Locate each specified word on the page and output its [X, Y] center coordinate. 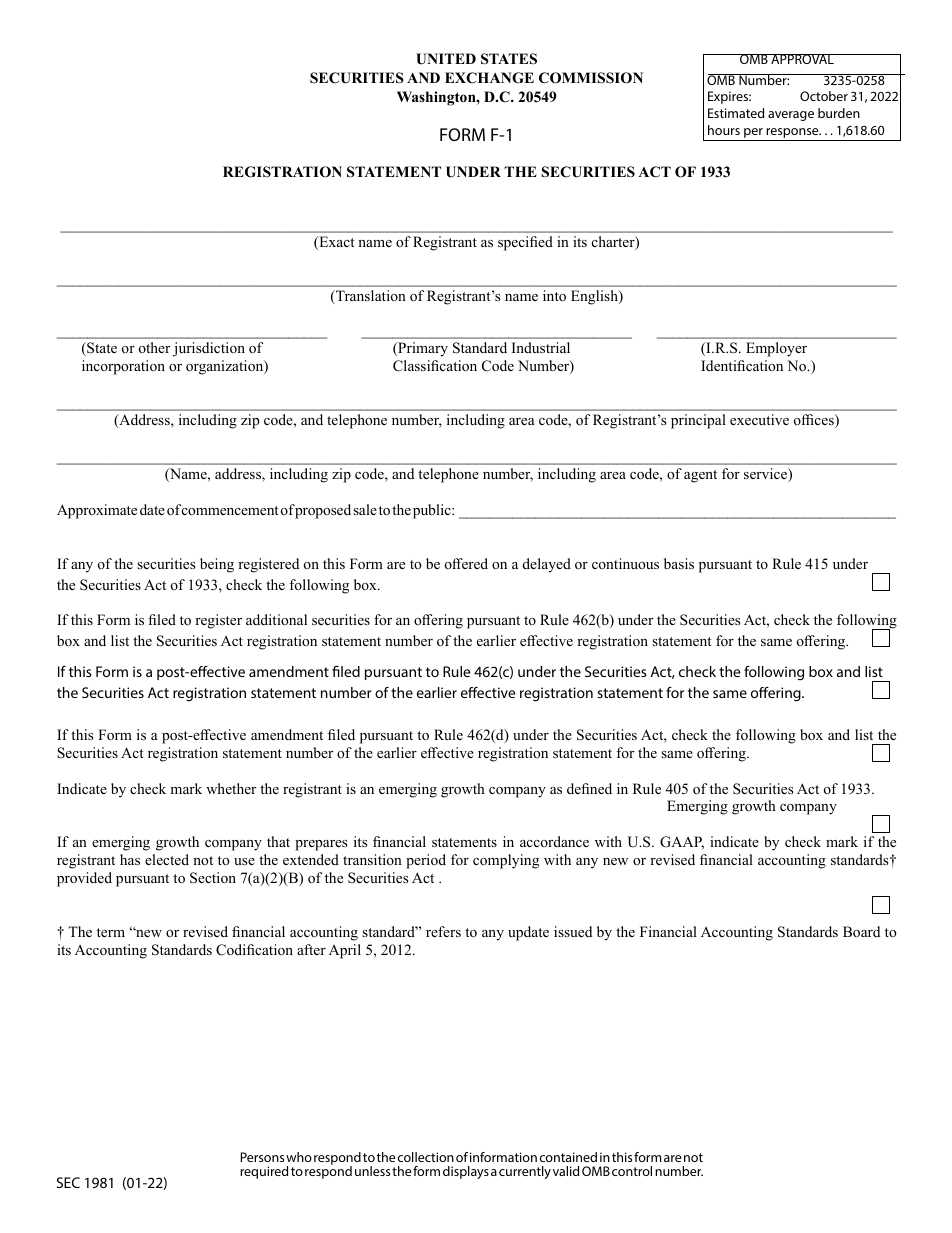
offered [466, 563]
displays [466, 1172]
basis [679, 563]
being [217, 565]
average [791, 116]
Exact [336, 243]
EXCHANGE [489, 78]
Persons [262, 1157]
